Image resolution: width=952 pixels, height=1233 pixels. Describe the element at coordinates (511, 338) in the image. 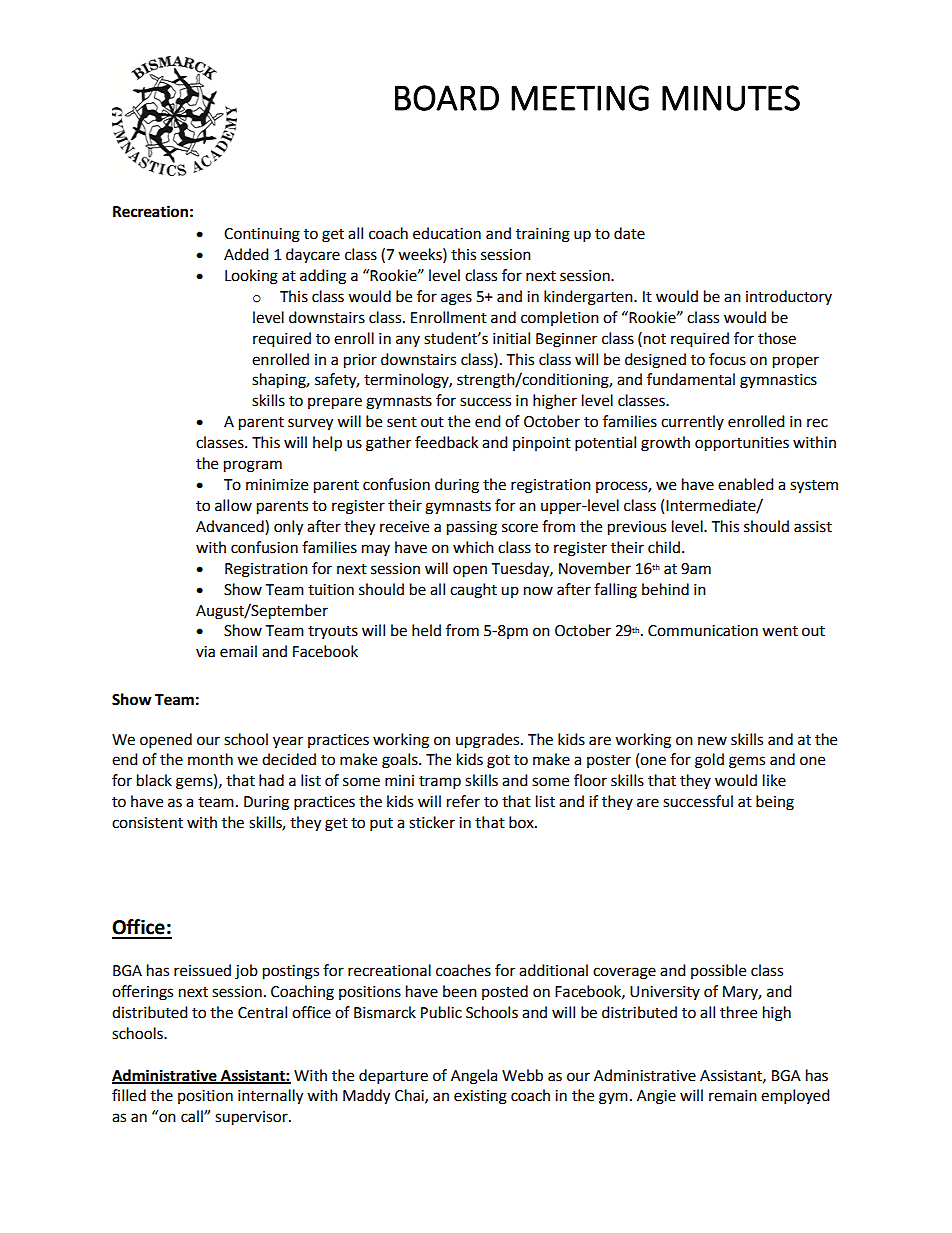

I see `initial` at that location.
